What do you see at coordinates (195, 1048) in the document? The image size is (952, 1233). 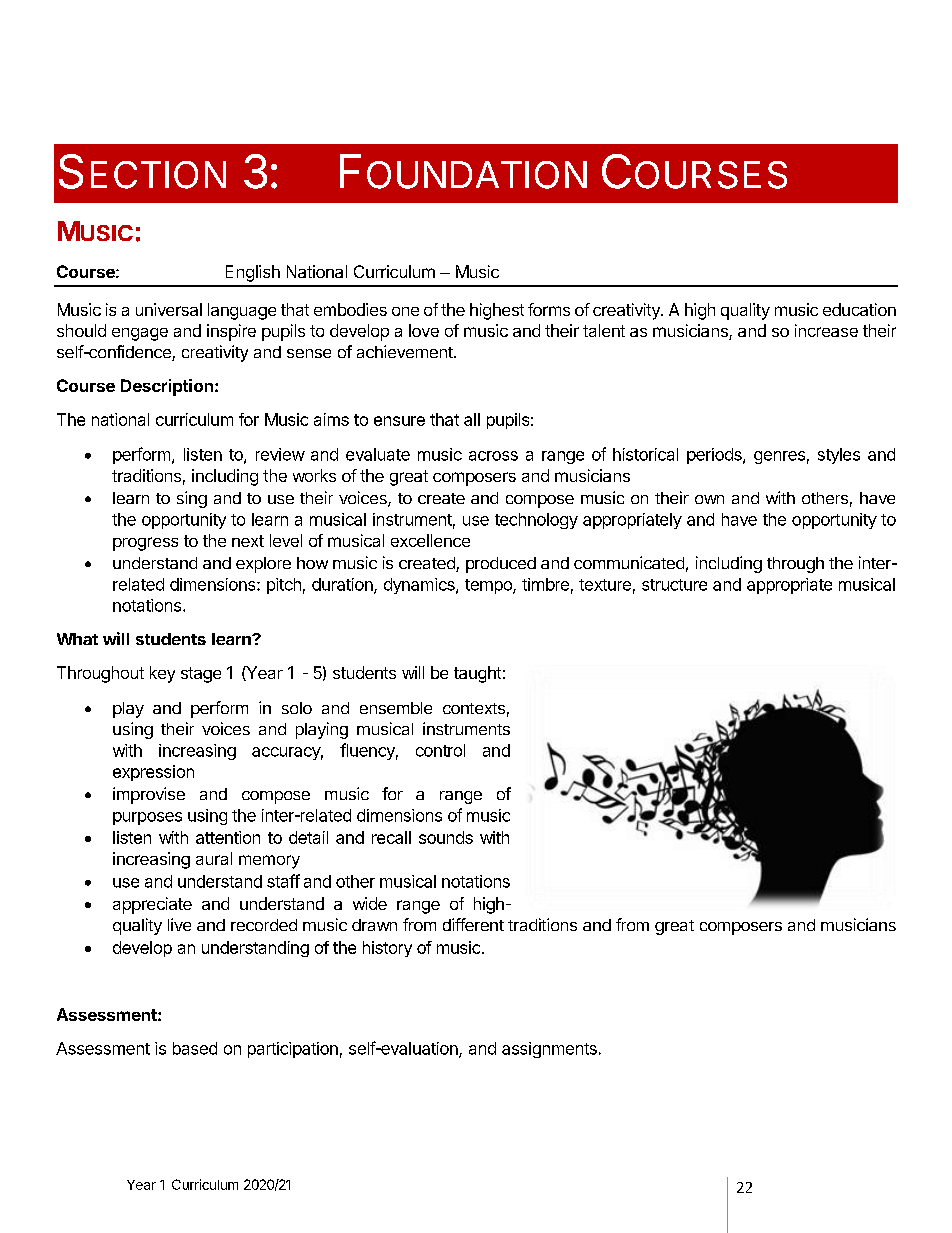 I see `based` at bounding box center [195, 1048].
